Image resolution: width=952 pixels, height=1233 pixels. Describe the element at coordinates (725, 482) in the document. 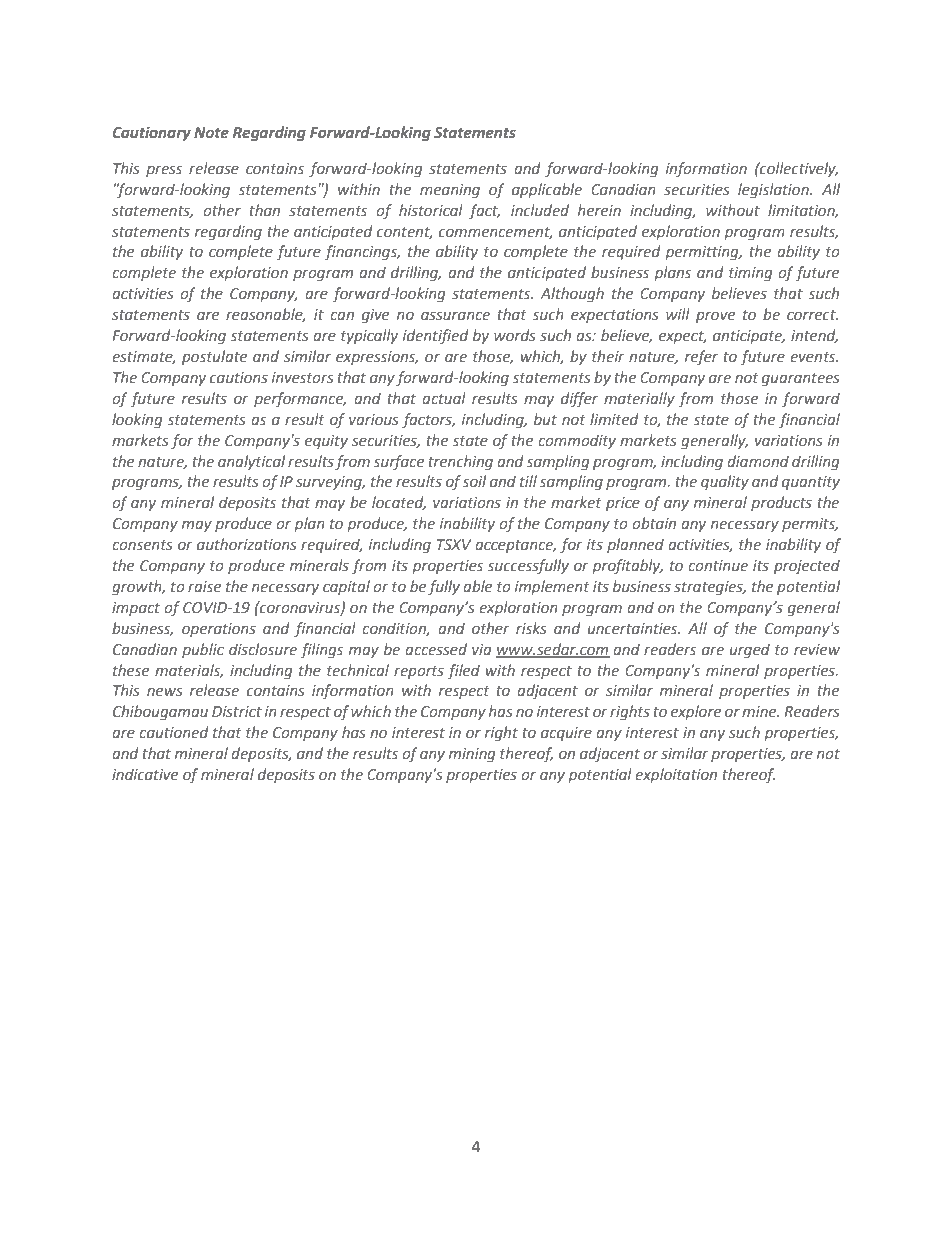

I see `quality` at that location.
